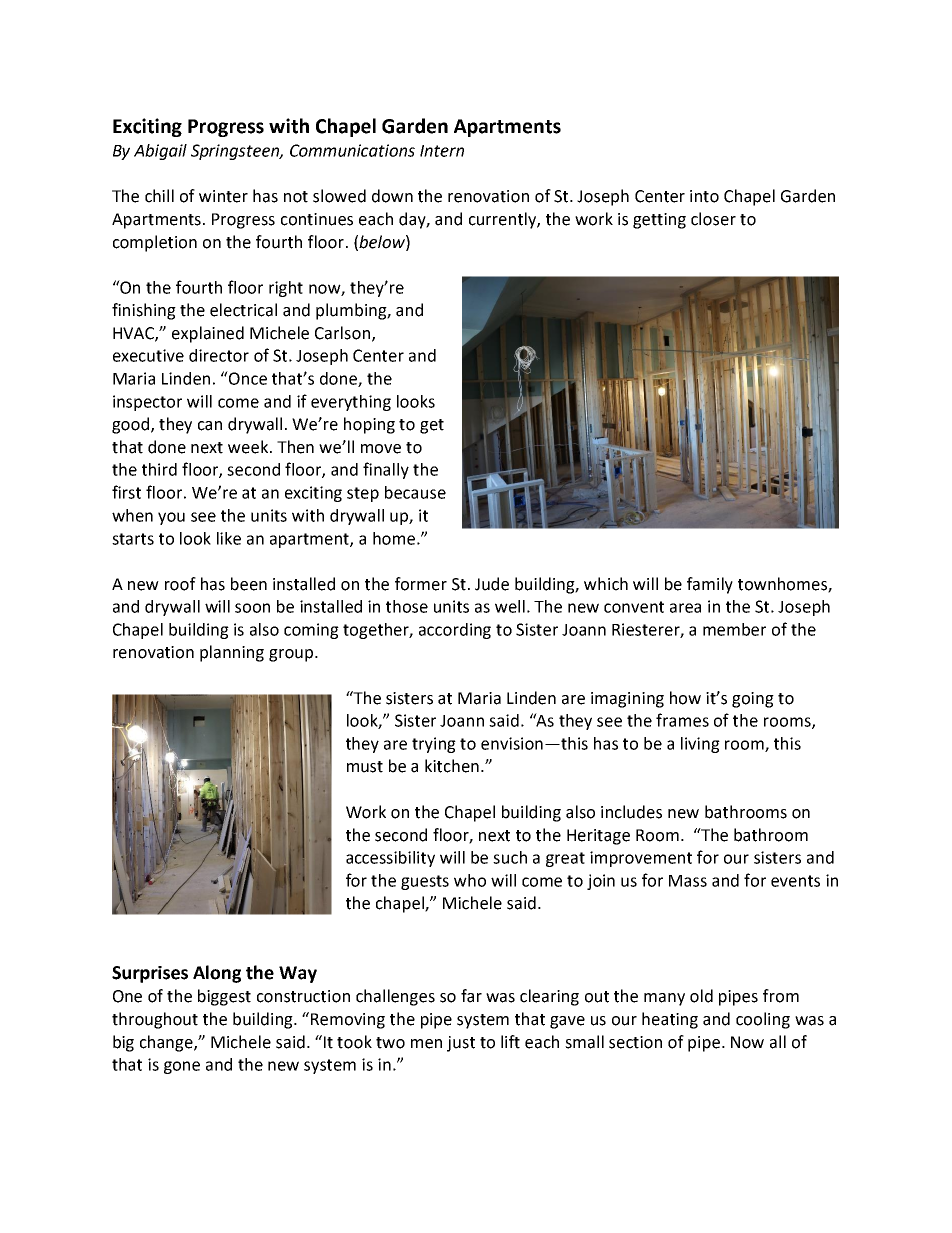 The image size is (952, 1233). Describe the element at coordinates (704, 196) in the document. I see `into` at that location.
